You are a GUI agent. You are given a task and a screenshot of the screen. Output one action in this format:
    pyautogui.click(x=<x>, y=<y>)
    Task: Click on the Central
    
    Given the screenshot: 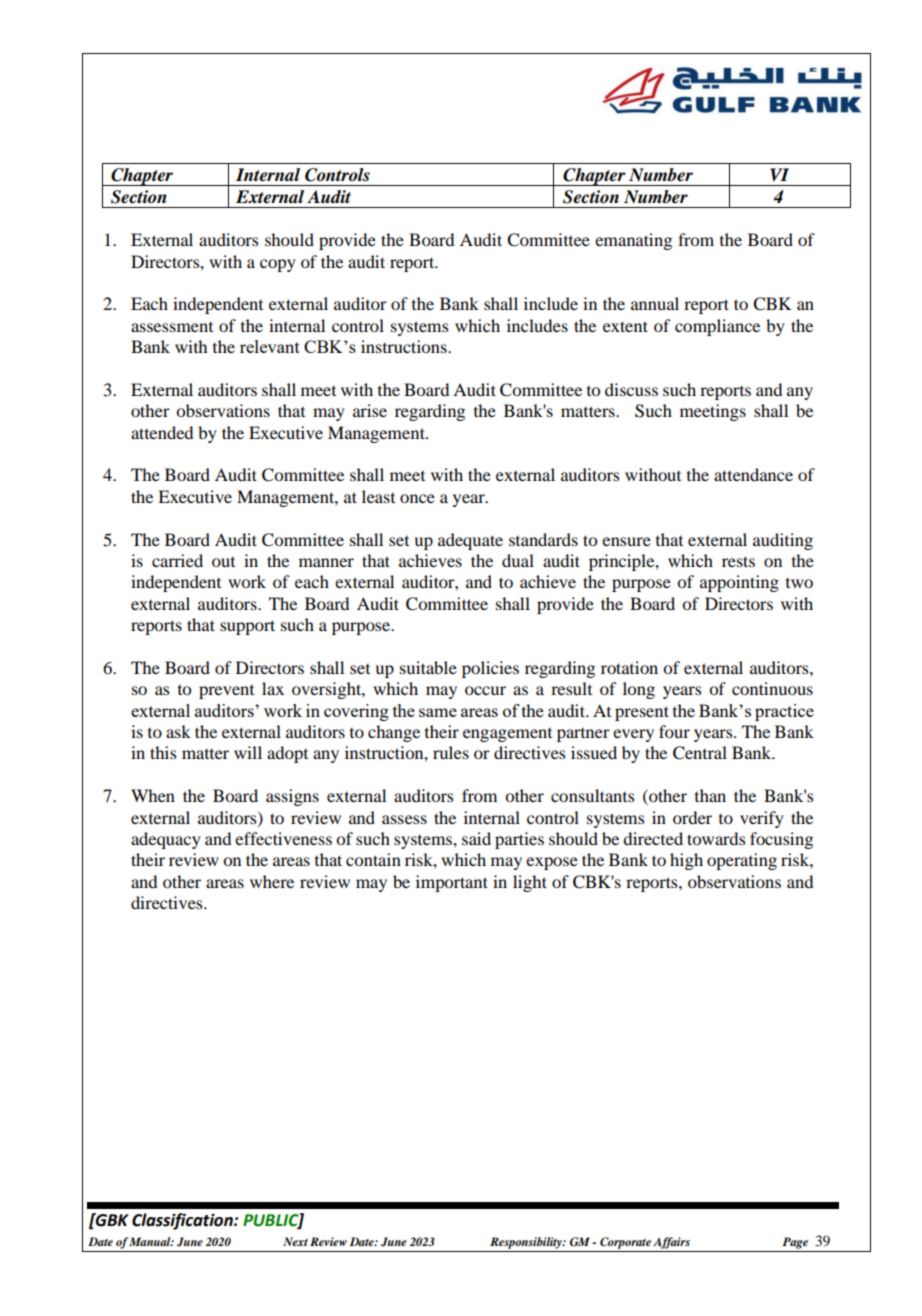 What is the action you would take?
    pyautogui.click(x=700, y=753)
